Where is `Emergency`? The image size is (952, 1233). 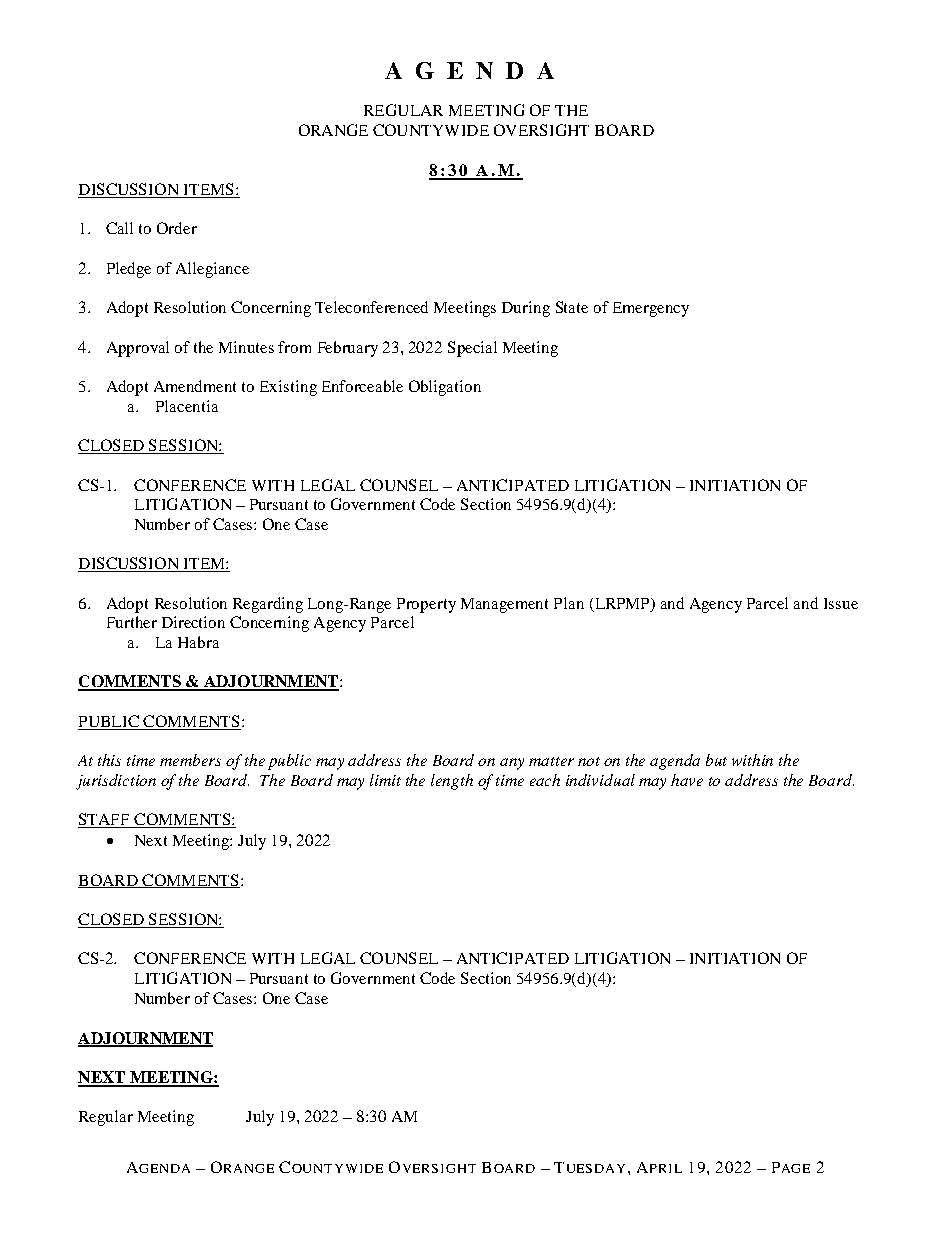 Emergency is located at coordinates (651, 309).
